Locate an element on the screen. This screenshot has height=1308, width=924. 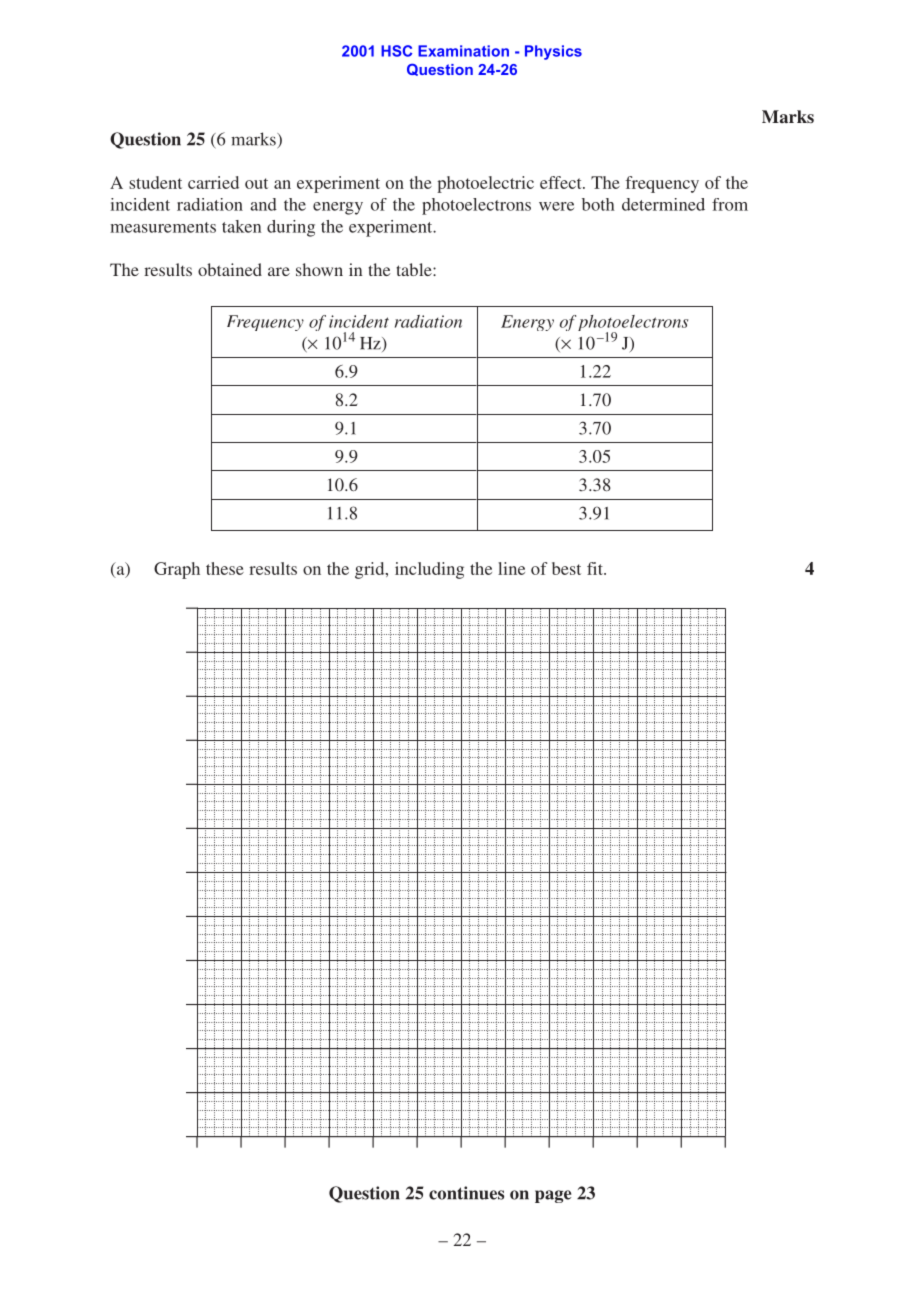
Physics is located at coordinates (553, 52).
